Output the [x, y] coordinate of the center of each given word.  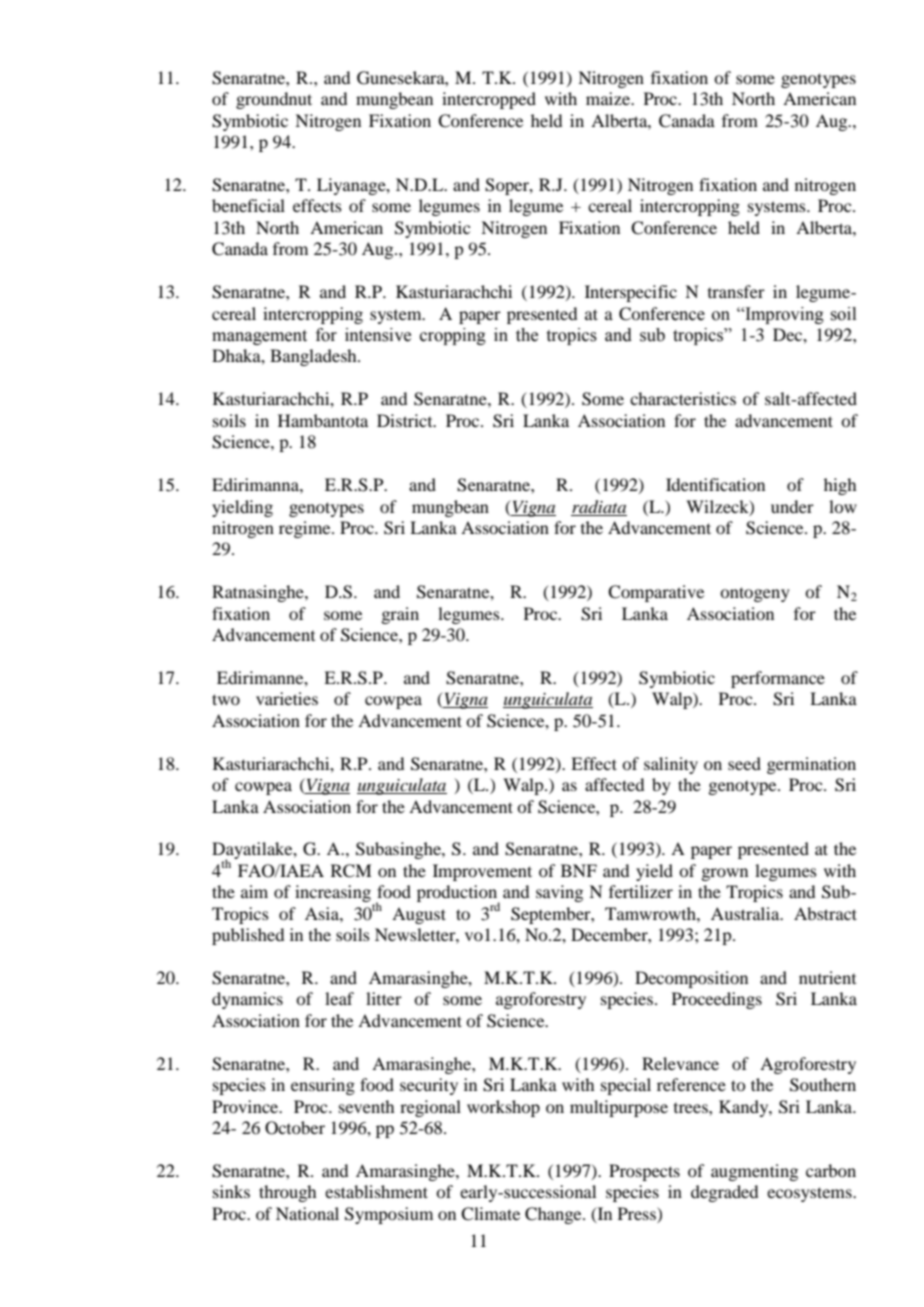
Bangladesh [314, 357]
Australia [746, 913]
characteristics [683, 398]
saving [559, 893]
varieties [287, 698]
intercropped [489, 100]
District [406, 420]
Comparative [656, 593]
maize [609, 98]
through [287, 1193]
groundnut [274, 100]
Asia [323, 913]
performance [778, 679]
